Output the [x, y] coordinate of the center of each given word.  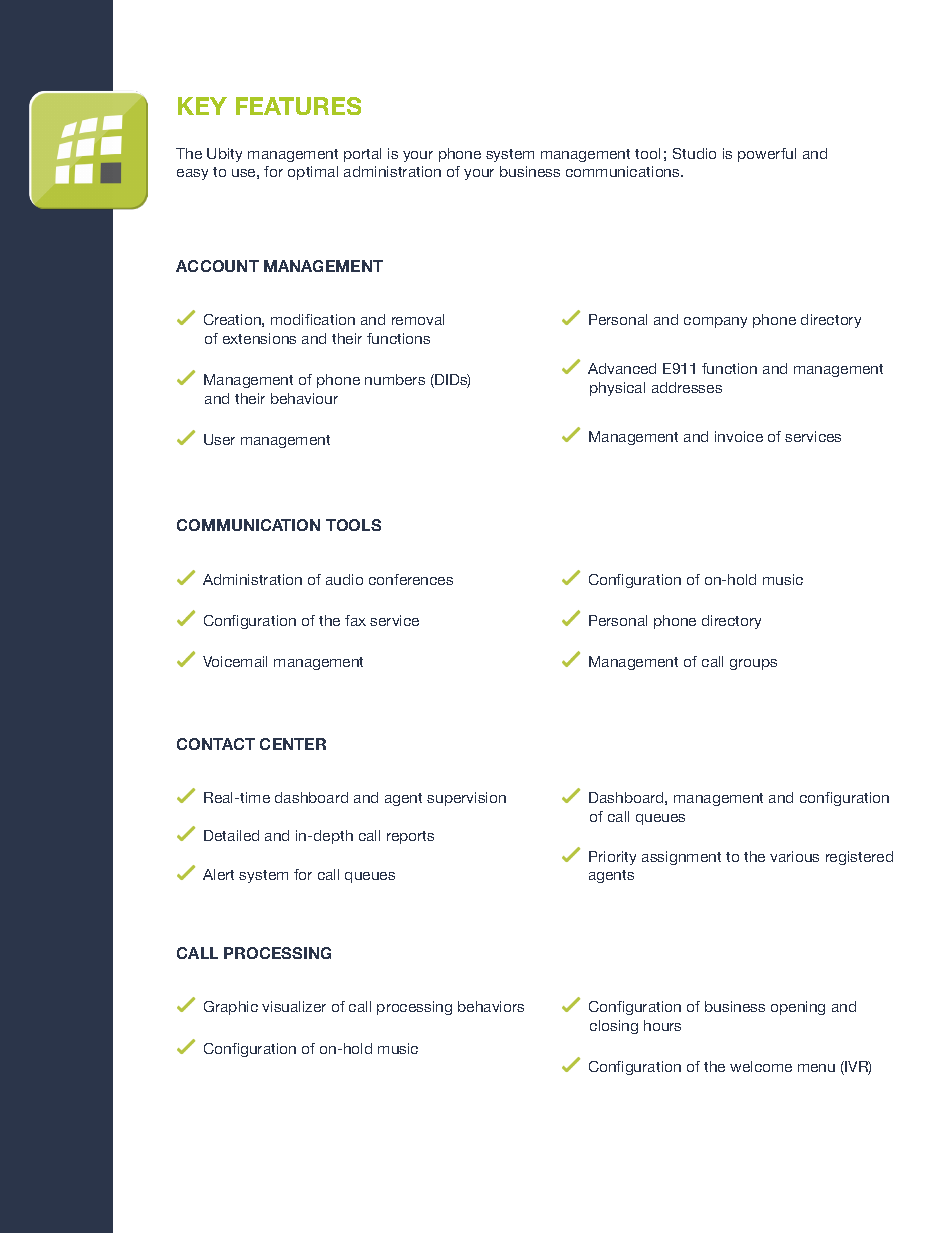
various [794, 856]
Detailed [231, 835]
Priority [612, 858]
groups [753, 664]
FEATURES [298, 106]
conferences [411, 579]
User [219, 439]
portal [362, 155]
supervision [466, 799]
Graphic [231, 1008]
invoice [739, 436]
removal [418, 319]
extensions [259, 338]
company [715, 322]
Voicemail [235, 661]
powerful [767, 155]
